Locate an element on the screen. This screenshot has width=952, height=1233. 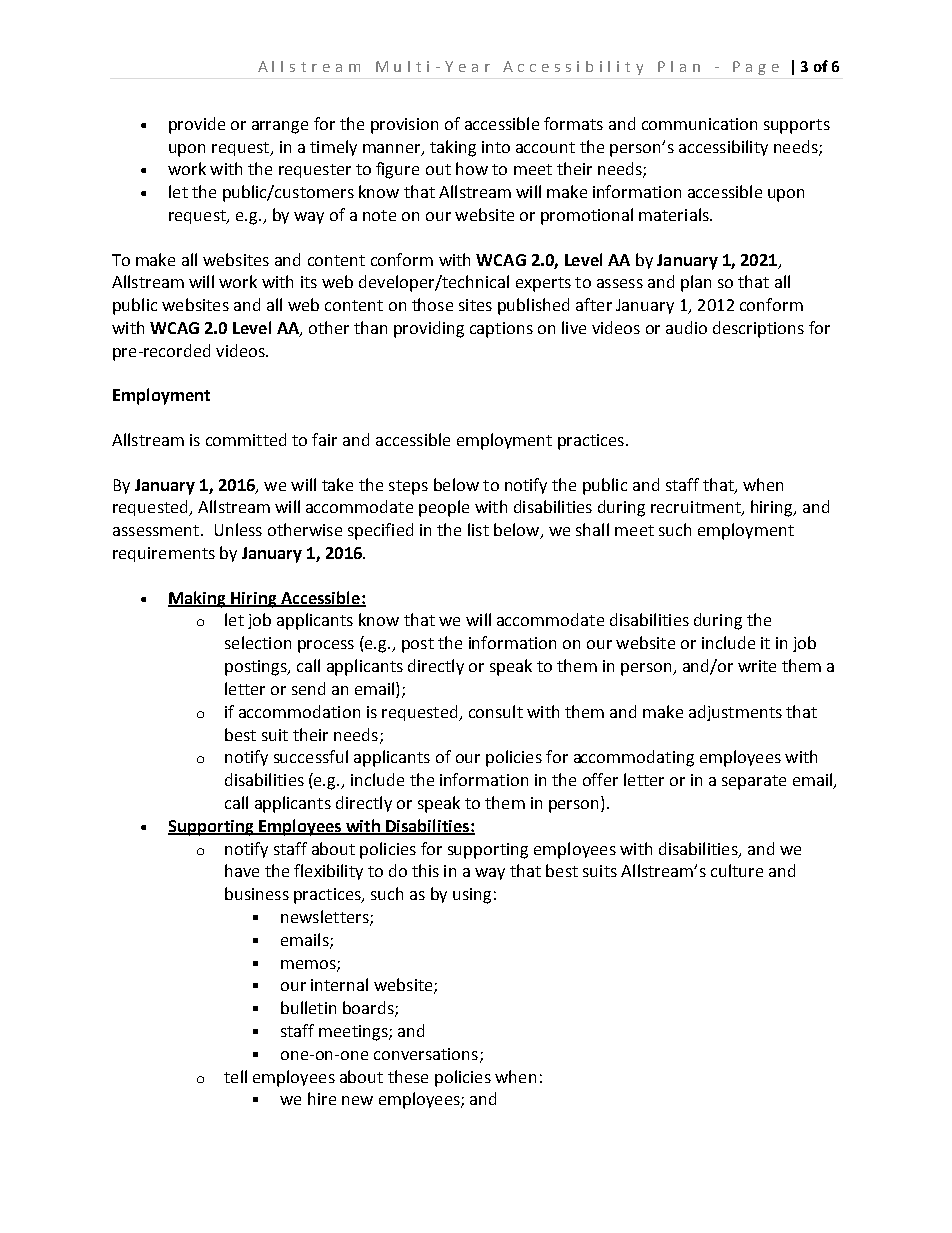
people is located at coordinates (444, 508).
